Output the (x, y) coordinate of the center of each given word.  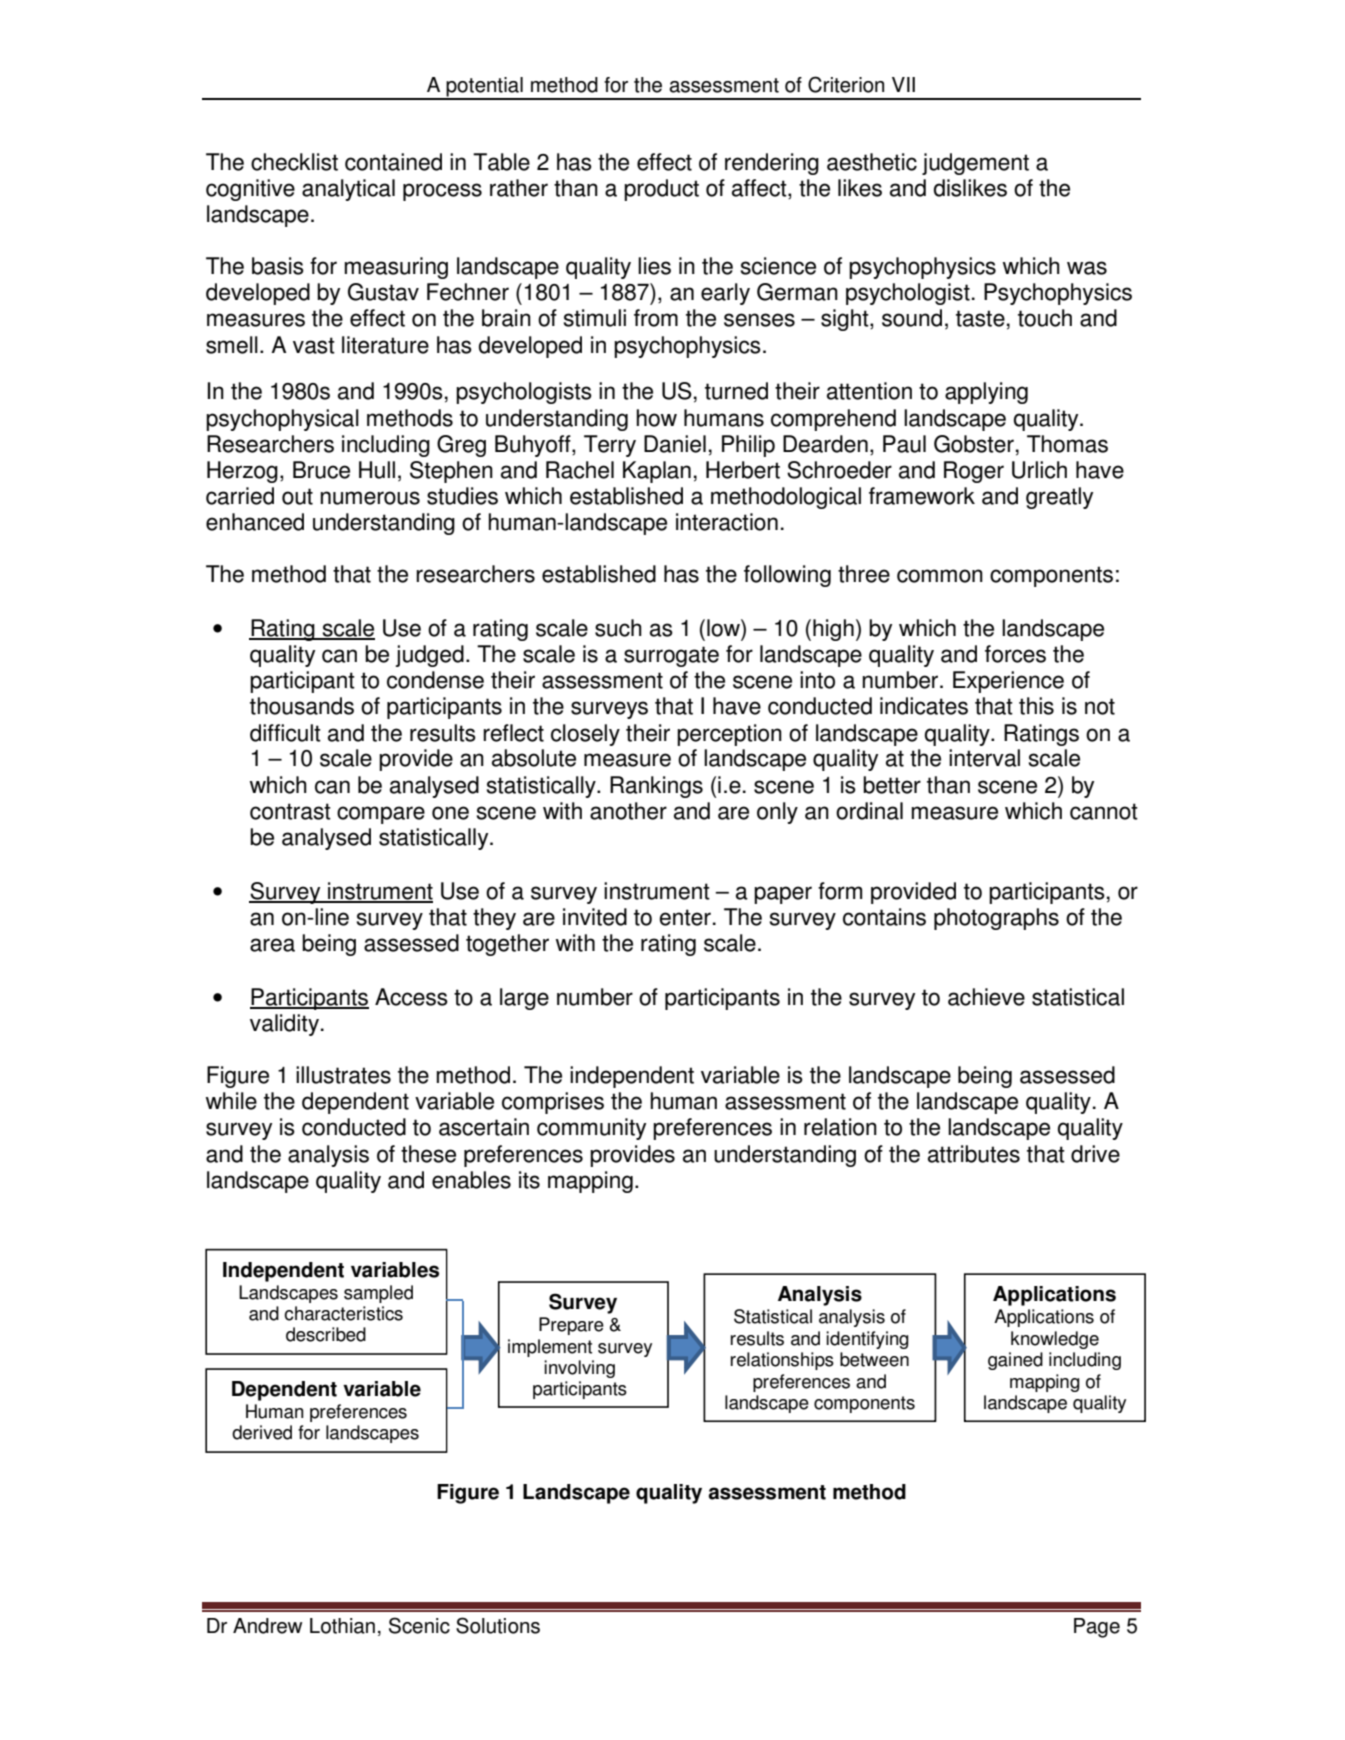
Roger (974, 472)
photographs (996, 919)
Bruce (321, 470)
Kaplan (657, 472)
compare (381, 815)
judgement (975, 164)
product (661, 190)
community (591, 1129)
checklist (294, 162)
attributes (974, 1154)
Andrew (267, 1626)
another (628, 811)
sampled (378, 1294)
